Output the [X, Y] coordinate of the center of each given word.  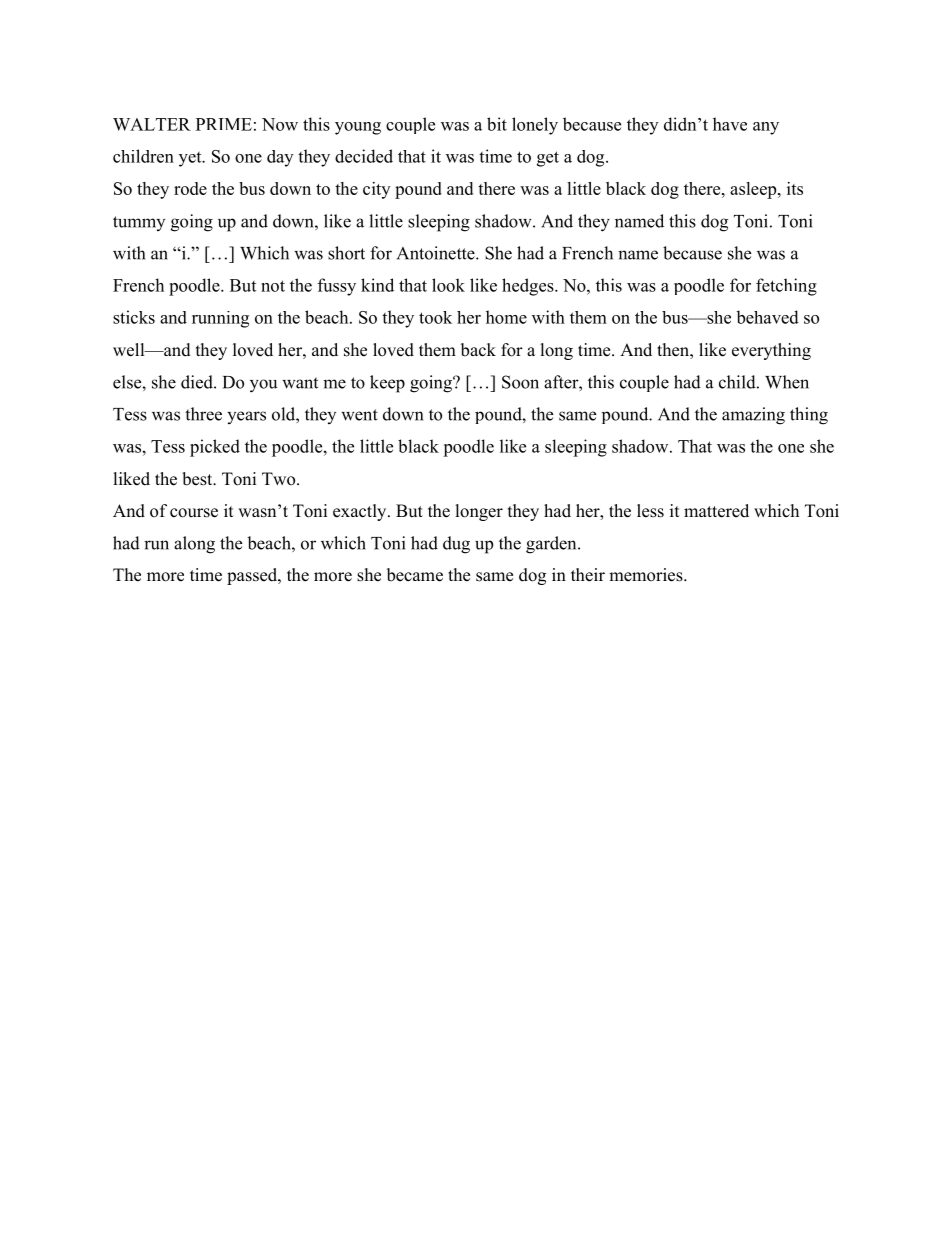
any [766, 128]
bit [497, 124]
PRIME [224, 124]
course [194, 513]
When [787, 382]
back [478, 350]
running [220, 319]
